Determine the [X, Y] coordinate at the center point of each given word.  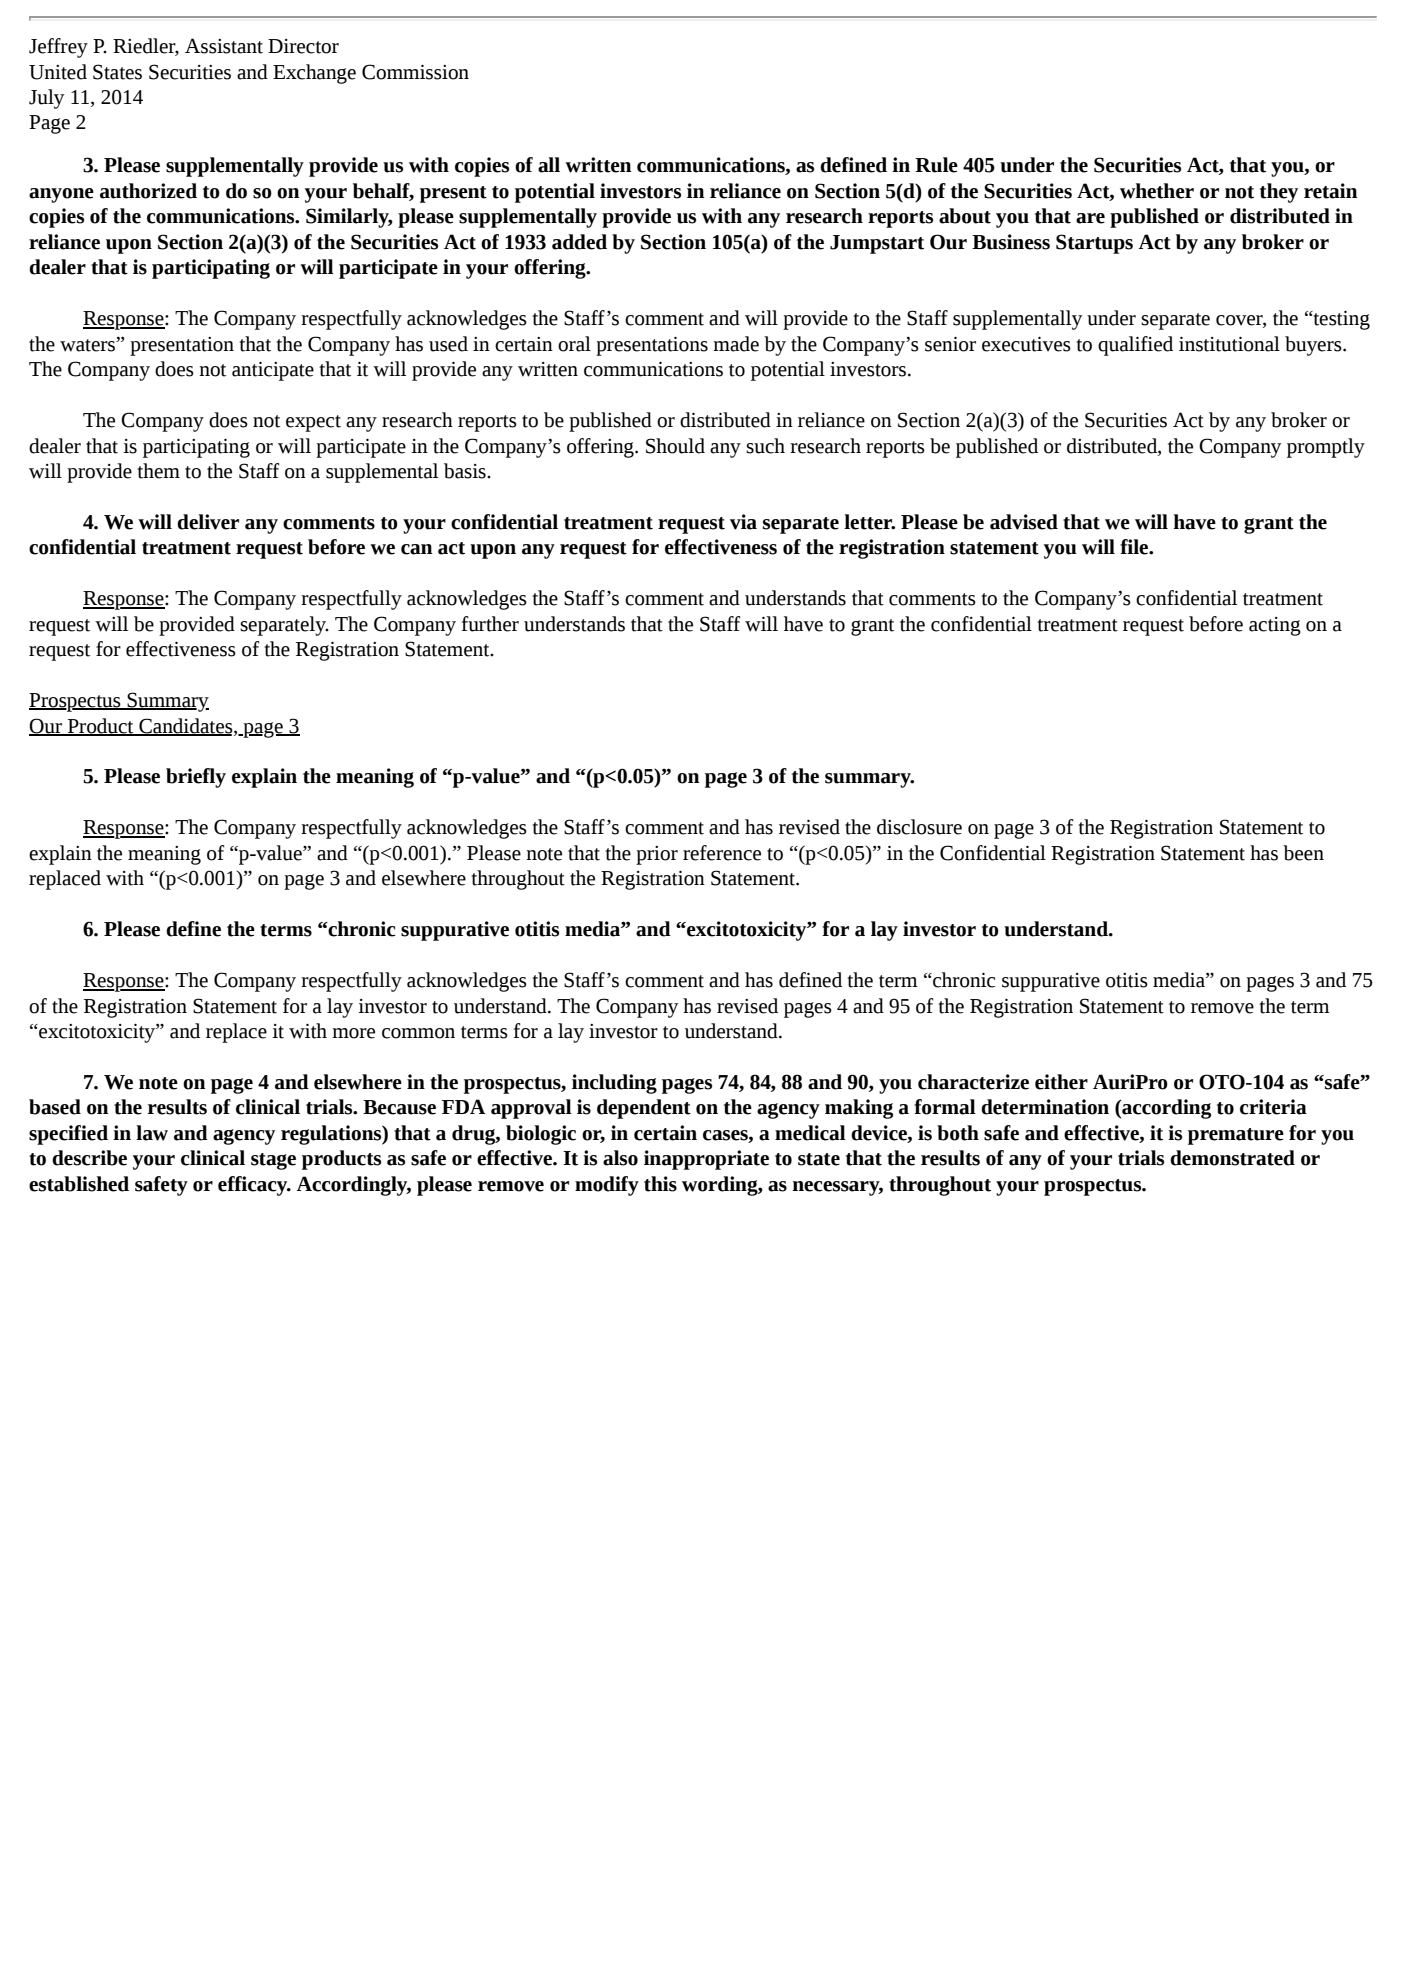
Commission [415, 72]
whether [1157, 191]
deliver [208, 522]
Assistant [224, 46]
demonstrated [1232, 1158]
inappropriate [706, 1160]
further [490, 624]
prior [657, 855]
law [152, 1133]
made [736, 344]
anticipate [273, 371]
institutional [1229, 344]
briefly [196, 778]
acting [1275, 626]
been [1303, 853]
